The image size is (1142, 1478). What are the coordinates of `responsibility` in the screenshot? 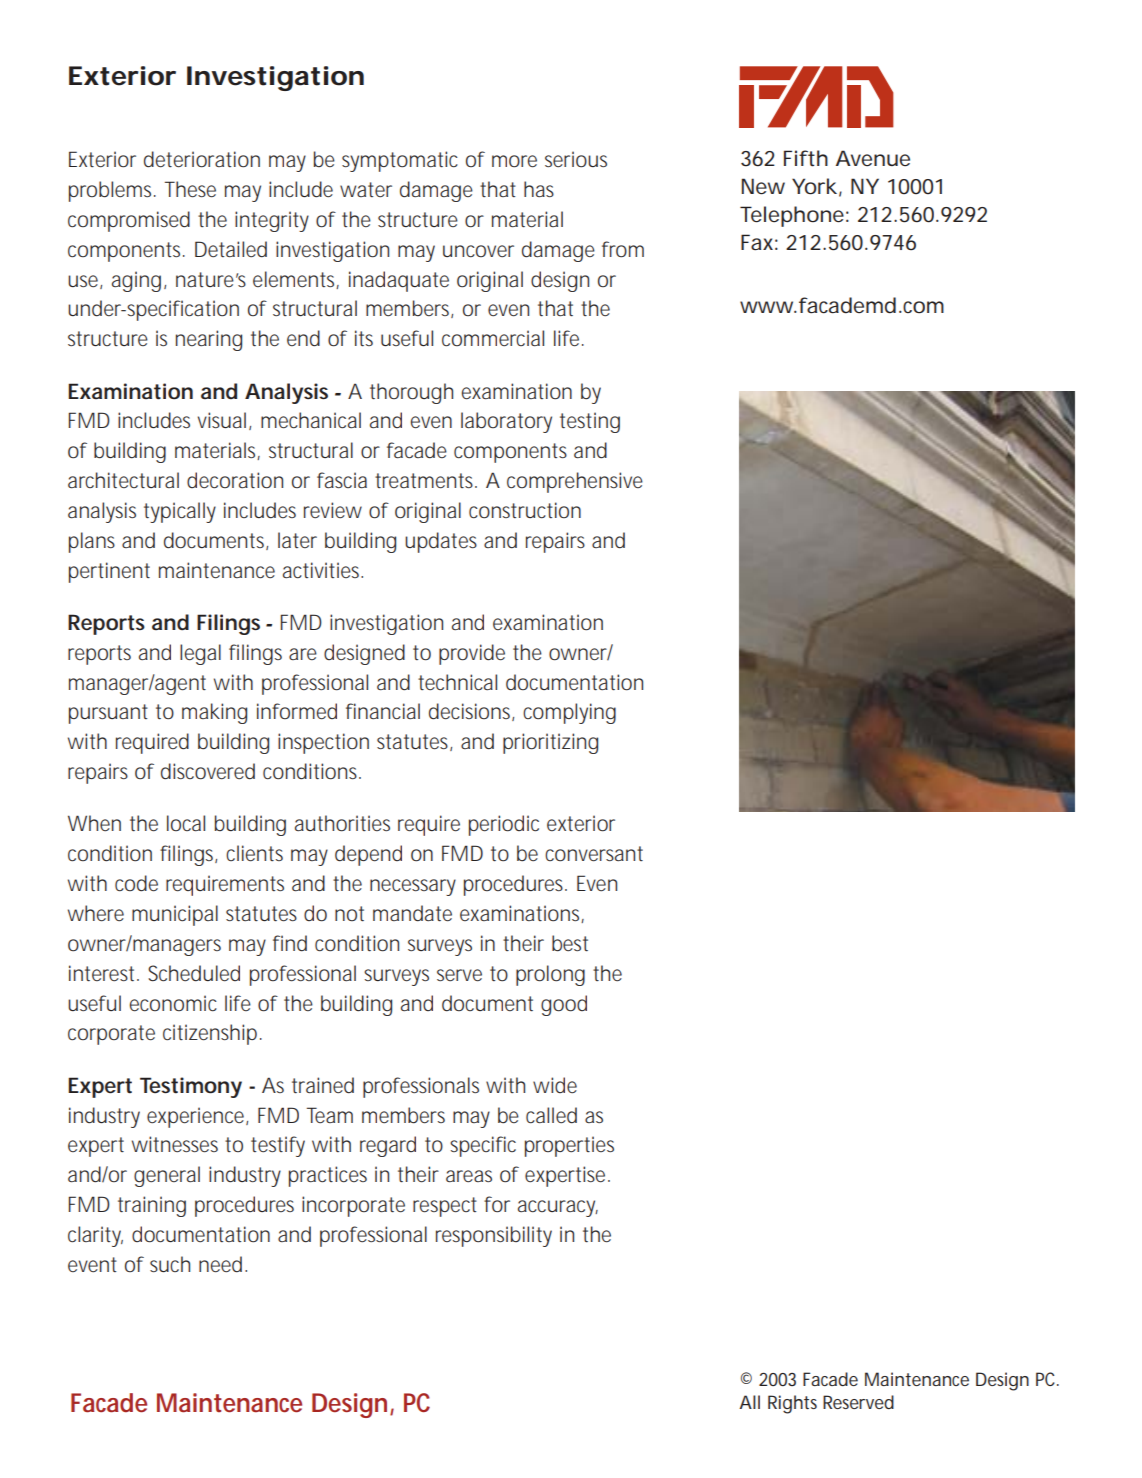 It's located at (494, 1236).
